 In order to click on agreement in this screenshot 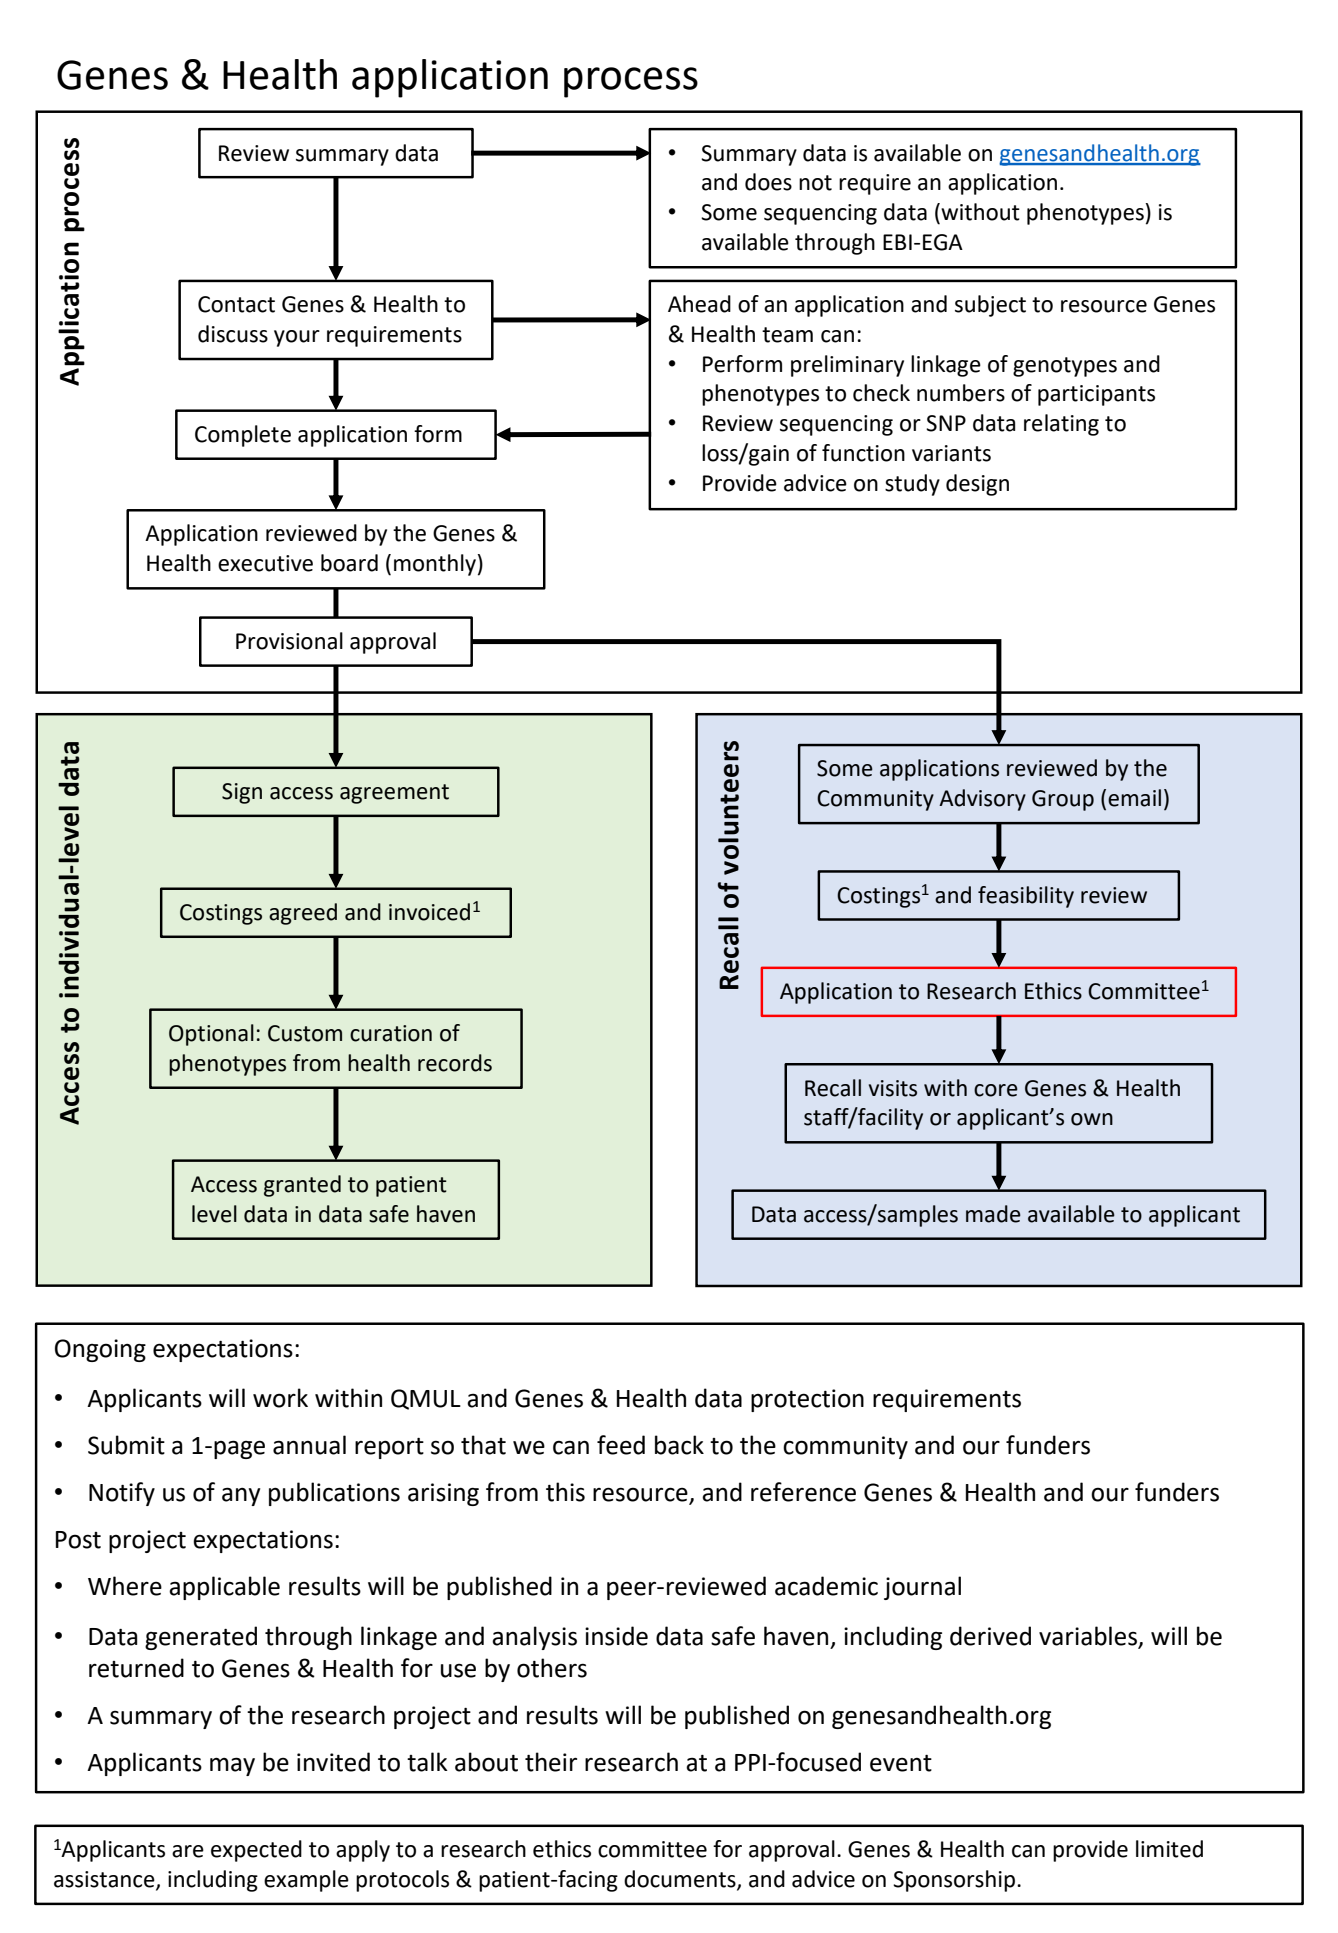, I will do `click(394, 794)`.
